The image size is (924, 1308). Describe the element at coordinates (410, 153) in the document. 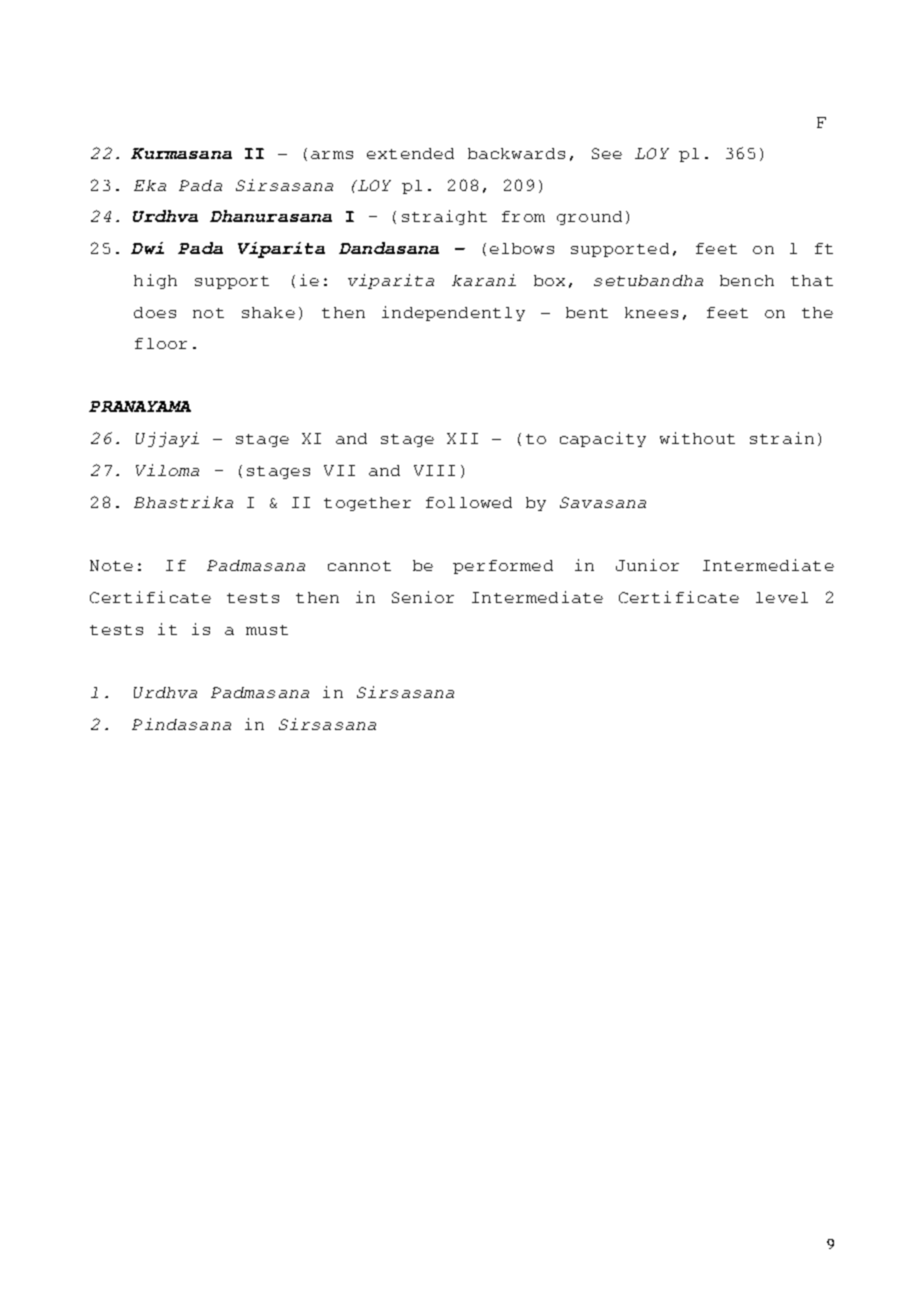

I see `extended` at that location.
